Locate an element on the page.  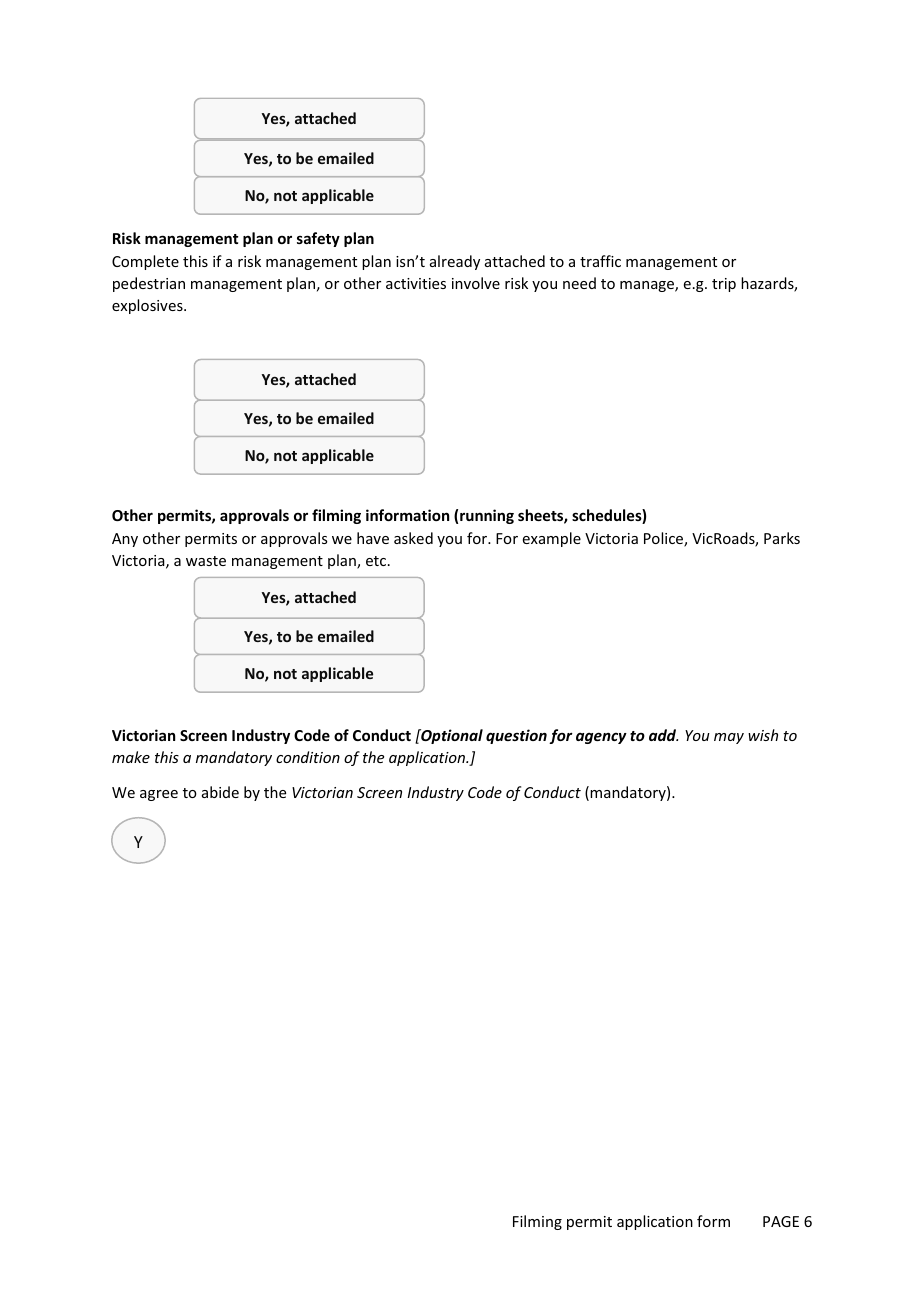
waste is located at coordinates (206, 561).
